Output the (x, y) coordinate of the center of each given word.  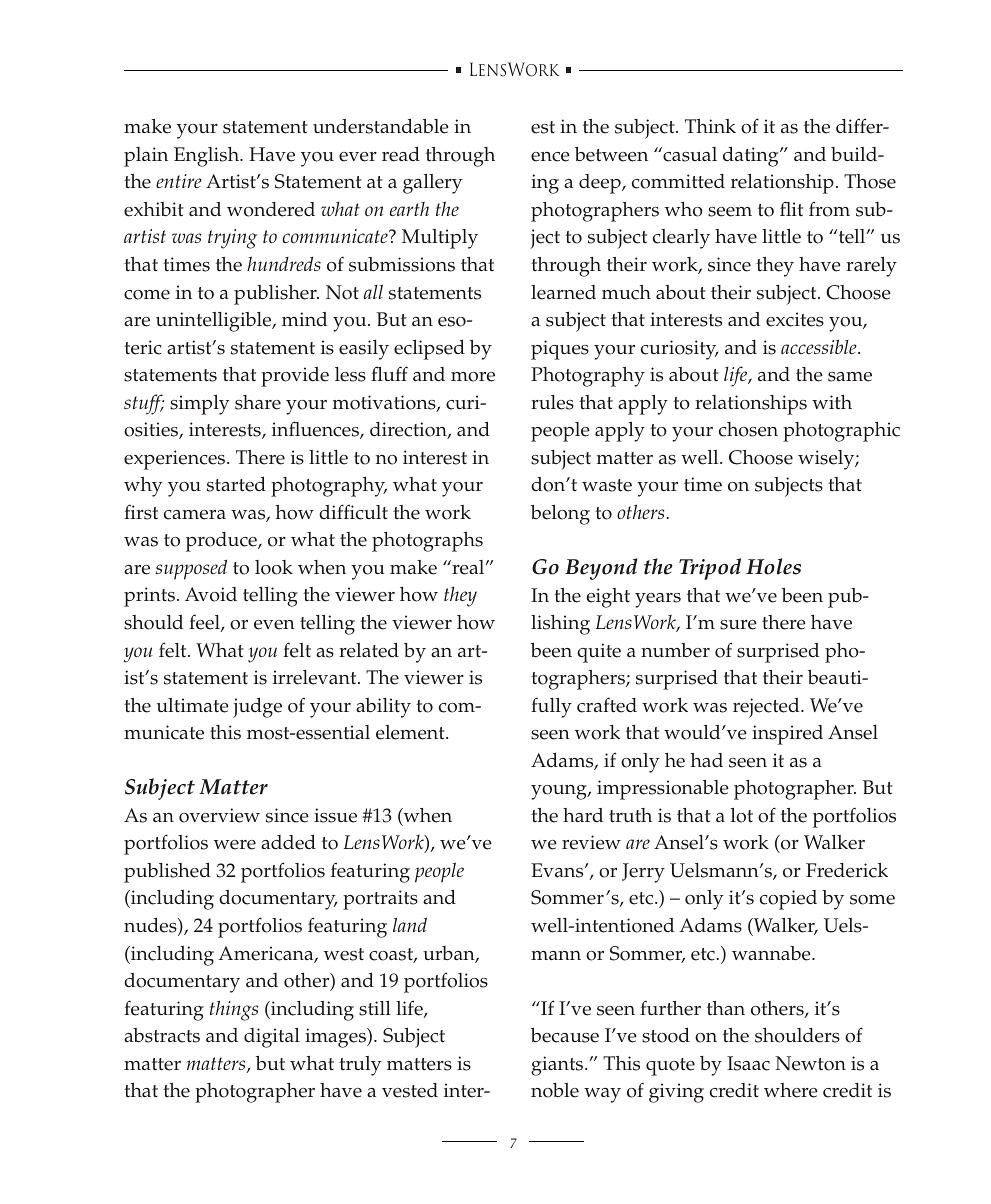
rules (552, 402)
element (411, 732)
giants (558, 1066)
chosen (748, 429)
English (207, 157)
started (236, 484)
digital (272, 1038)
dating (752, 157)
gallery (433, 184)
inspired (787, 735)
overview (219, 815)
